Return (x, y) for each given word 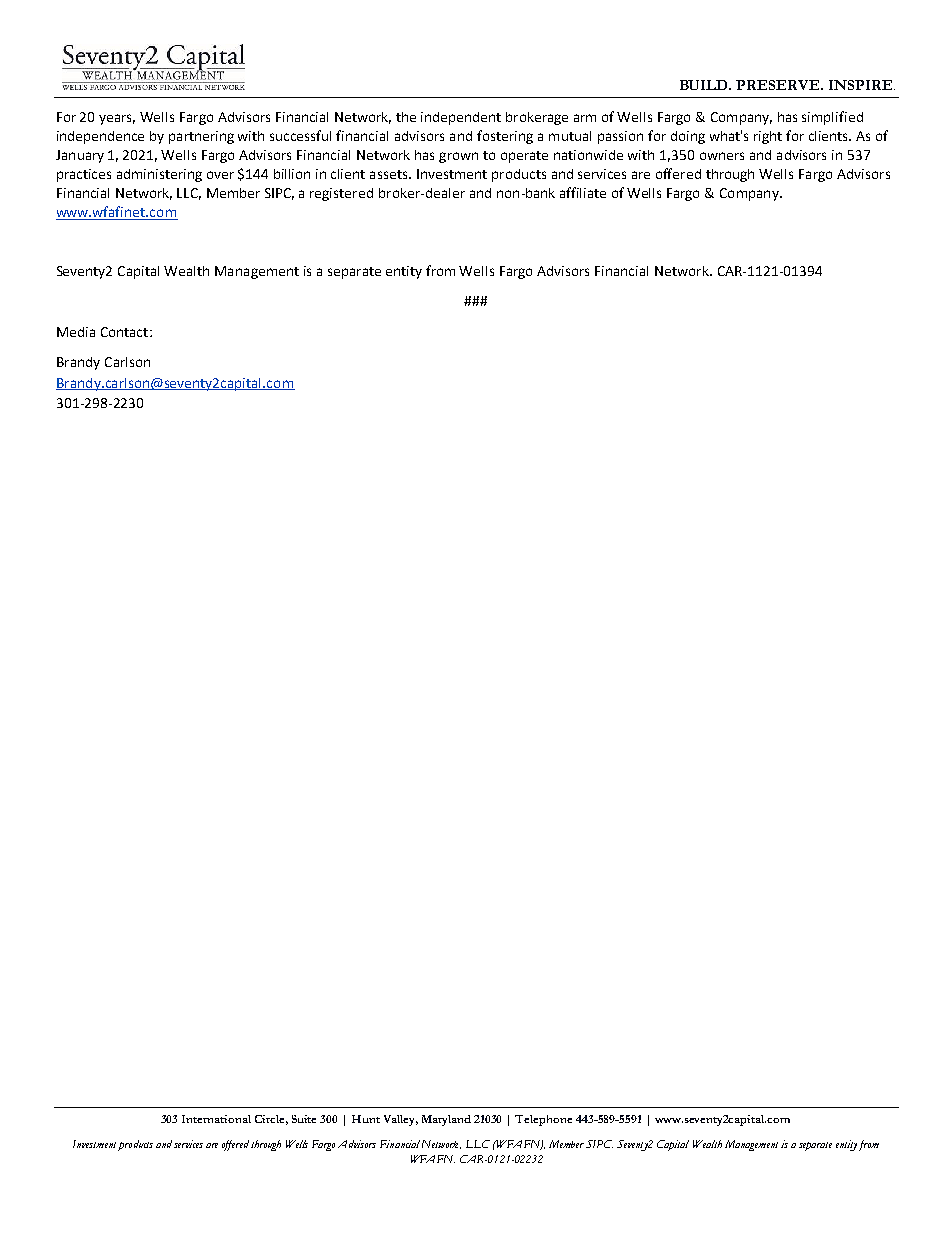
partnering (201, 137)
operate (524, 157)
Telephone (543, 1120)
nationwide (588, 155)
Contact (126, 332)
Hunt (366, 1119)
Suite (304, 1119)
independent (461, 118)
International (216, 1119)
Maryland (446, 1120)
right (768, 137)
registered (341, 194)
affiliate (583, 192)
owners (722, 156)
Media (76, 332)
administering (159, 175)
